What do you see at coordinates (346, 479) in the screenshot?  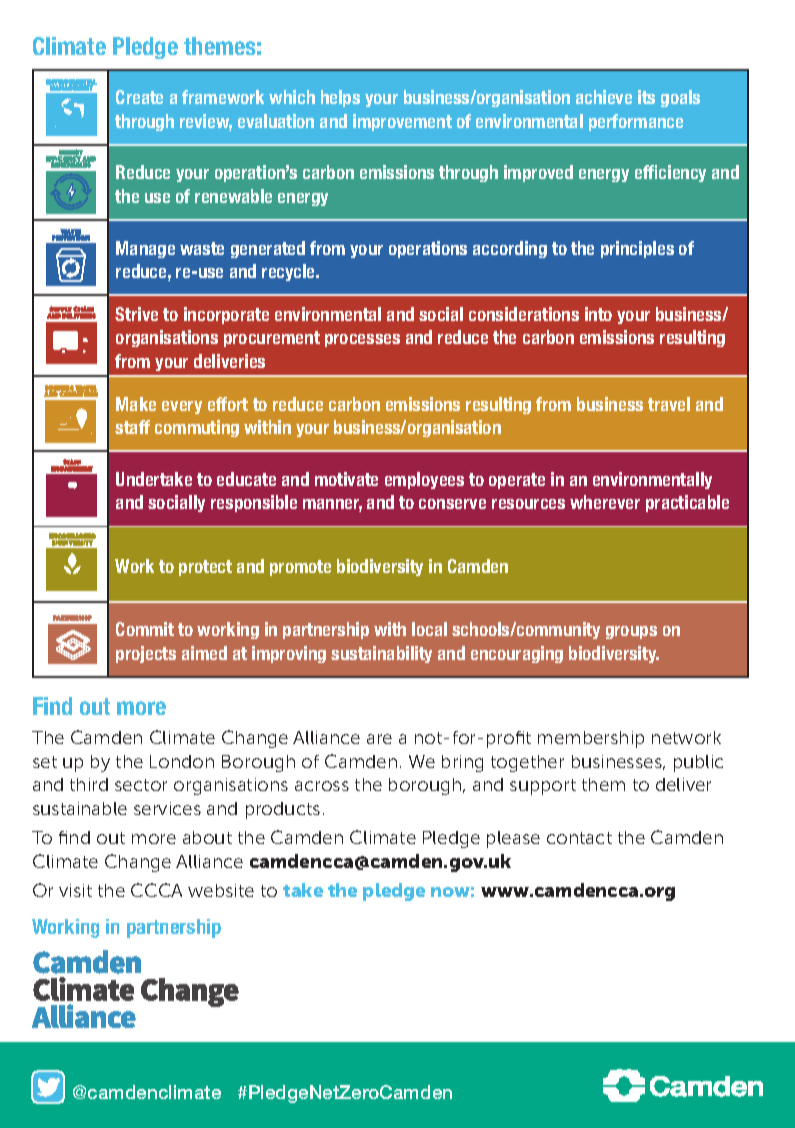 I see `motivate` at bounding box center [346, 479].
